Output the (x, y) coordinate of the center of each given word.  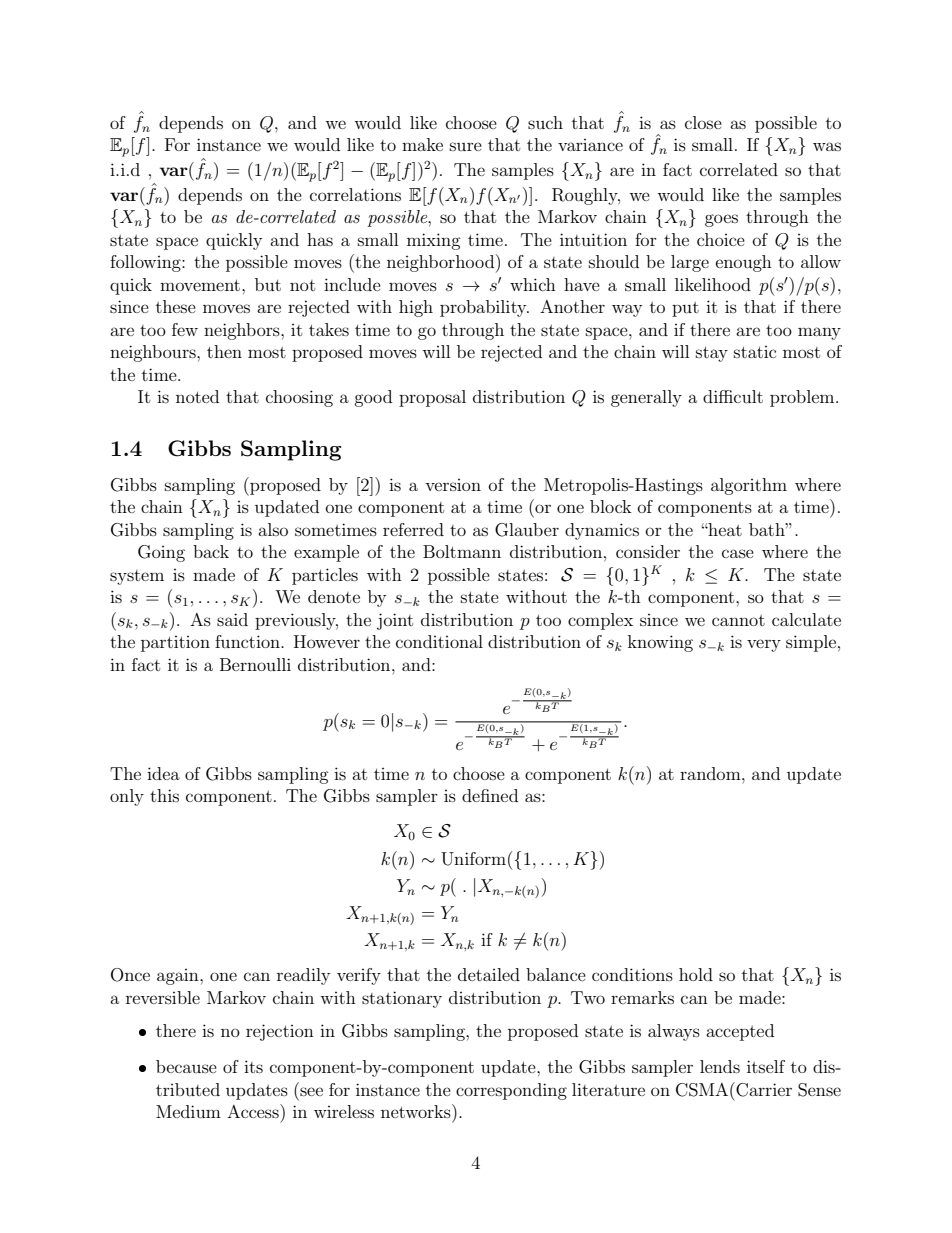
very (764, 645)
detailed (489, 974)
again (179, 977)
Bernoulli (255, 664)
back (211, 551)
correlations (355, 194)
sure (466, 146)
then (224, 351)
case (738, 553)
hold (696, 974)
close (703, 122)
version (453, 485)
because (186, 1066)
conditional (439, 641)
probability (484, 308)
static (755, 352)
